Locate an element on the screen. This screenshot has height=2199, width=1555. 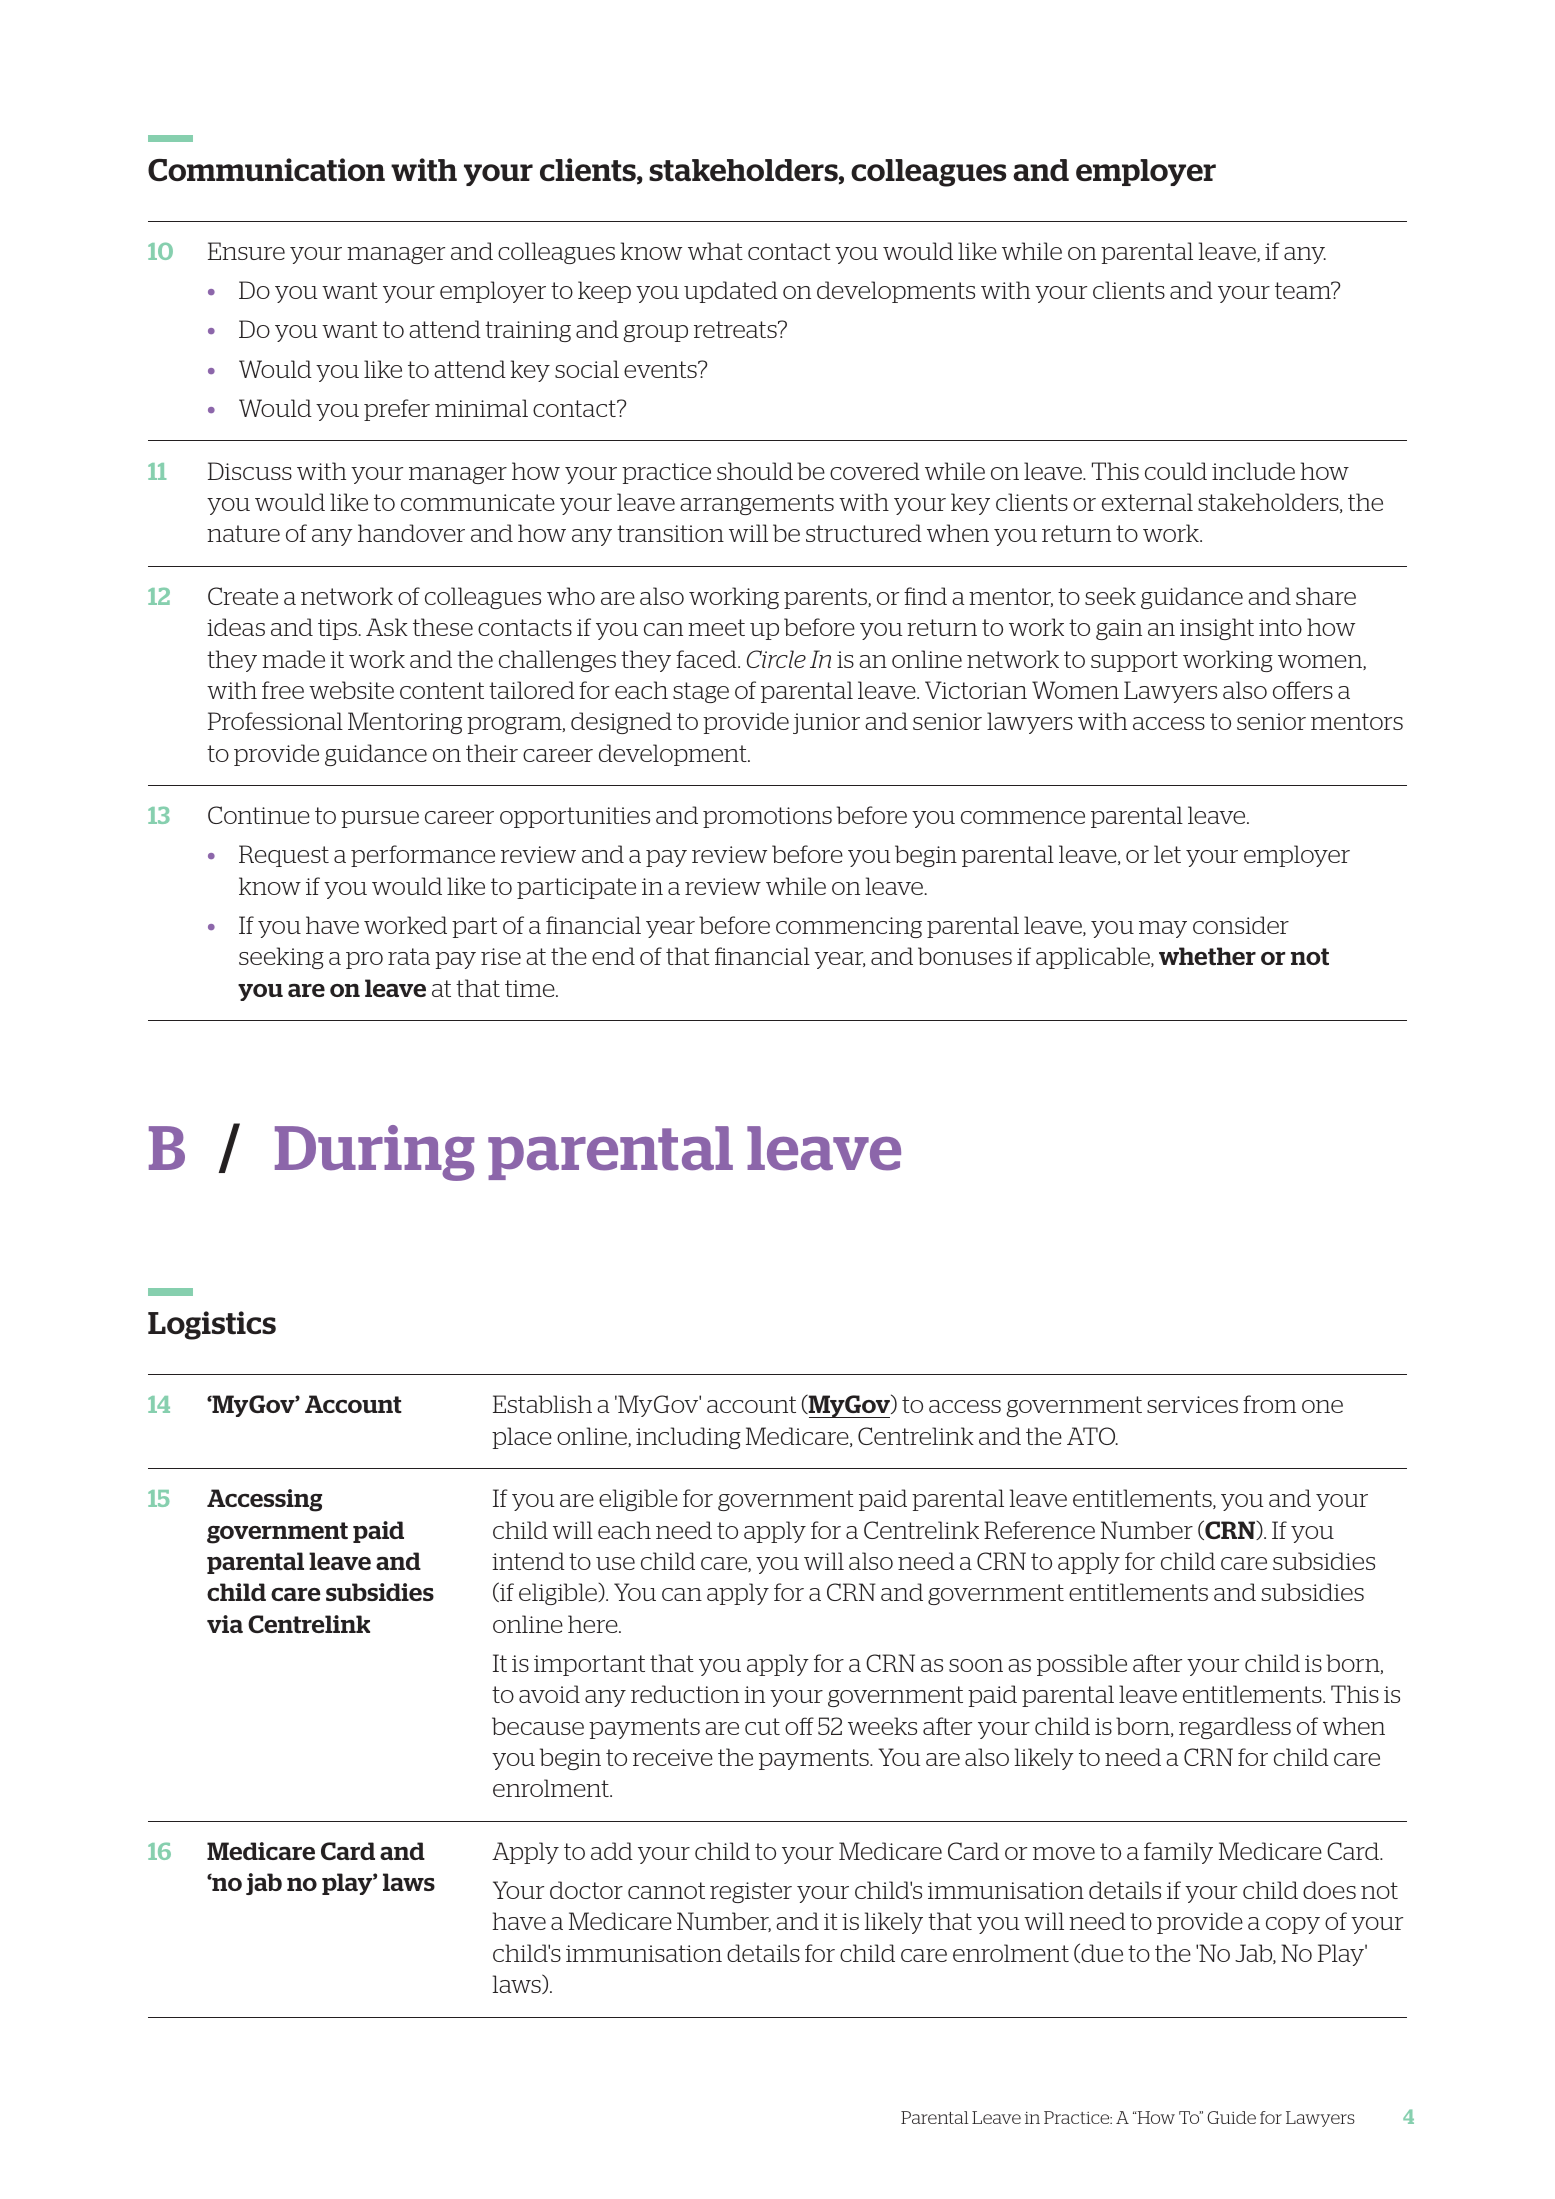
via is located at coordinates (225, 1624).
